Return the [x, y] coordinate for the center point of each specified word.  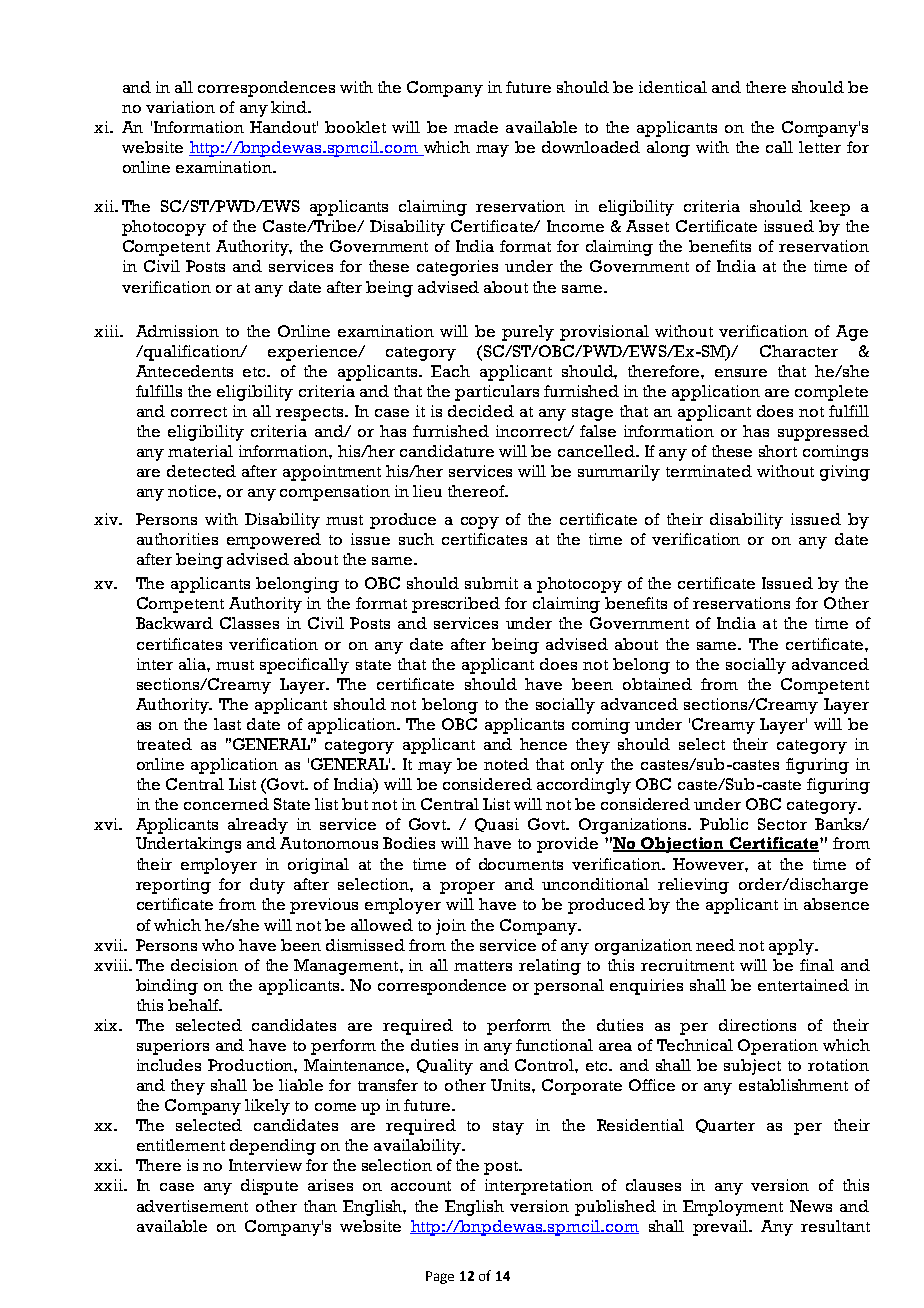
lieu [427, 491]
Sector [782, 824]
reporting [173, 886]
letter [820, 147]
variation [180, 107]
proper [467, 888]
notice [193, 491]
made [476, 127]
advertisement [192, 1206]
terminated [709, 471]
